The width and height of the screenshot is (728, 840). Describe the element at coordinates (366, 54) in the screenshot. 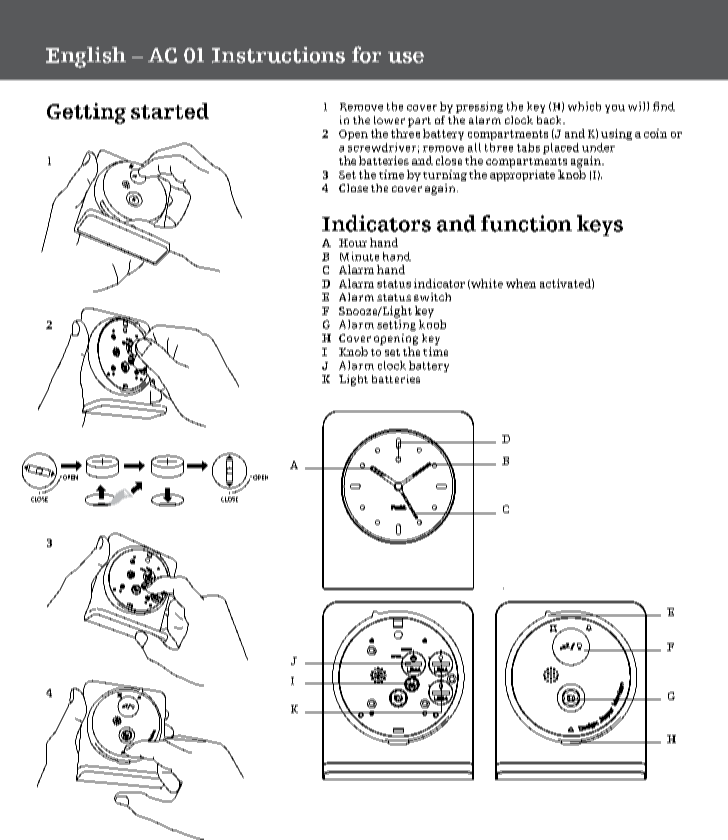

I see `for` at that location.
